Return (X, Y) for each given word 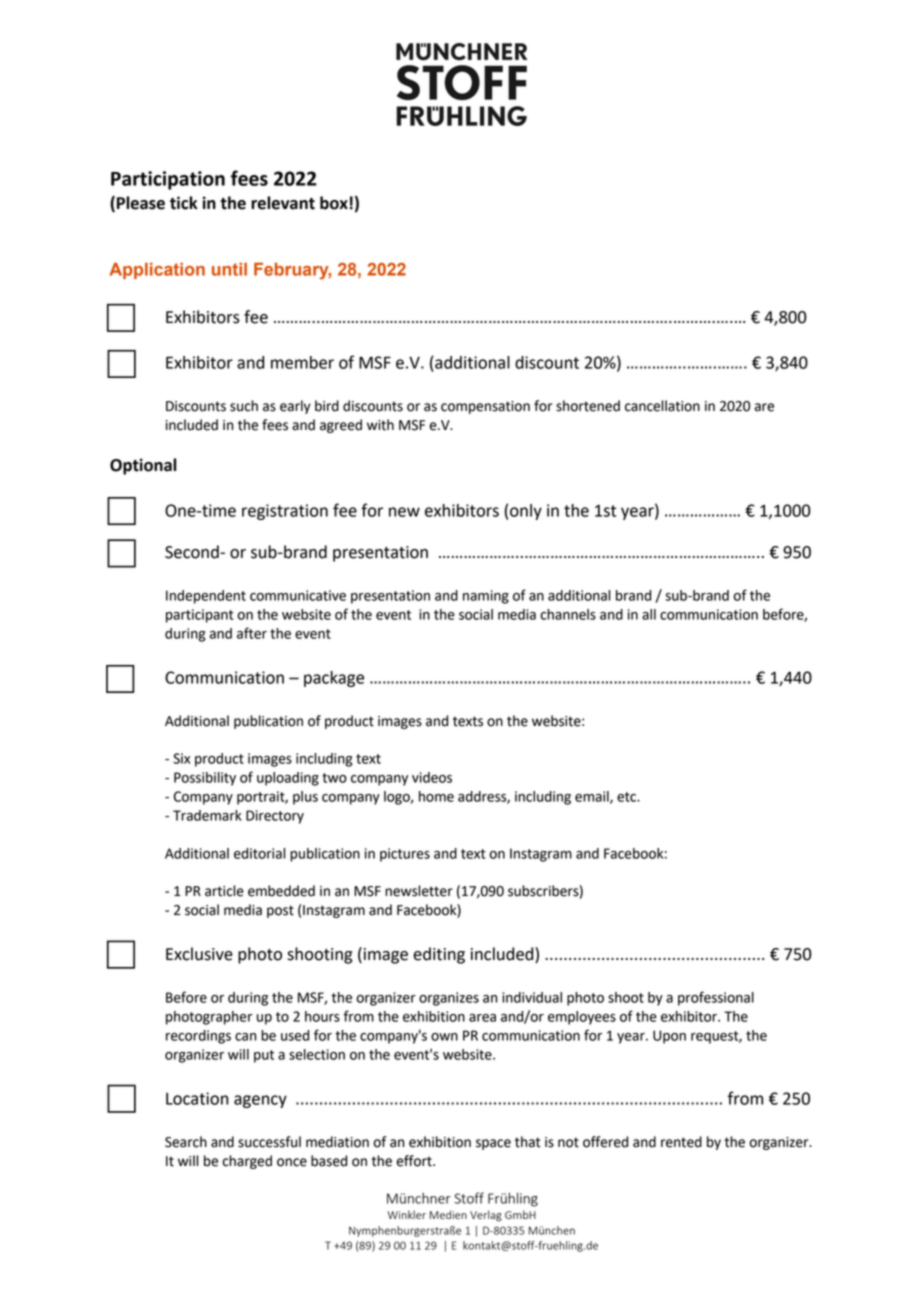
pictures (405, 855)
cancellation (662, 406)
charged (247, 1162)
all (649, 614)
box (334, 203)
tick (184, 203)
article (224, 891)
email (593, 797)
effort (415, 1161)
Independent (206, 597)
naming (486, 597)
